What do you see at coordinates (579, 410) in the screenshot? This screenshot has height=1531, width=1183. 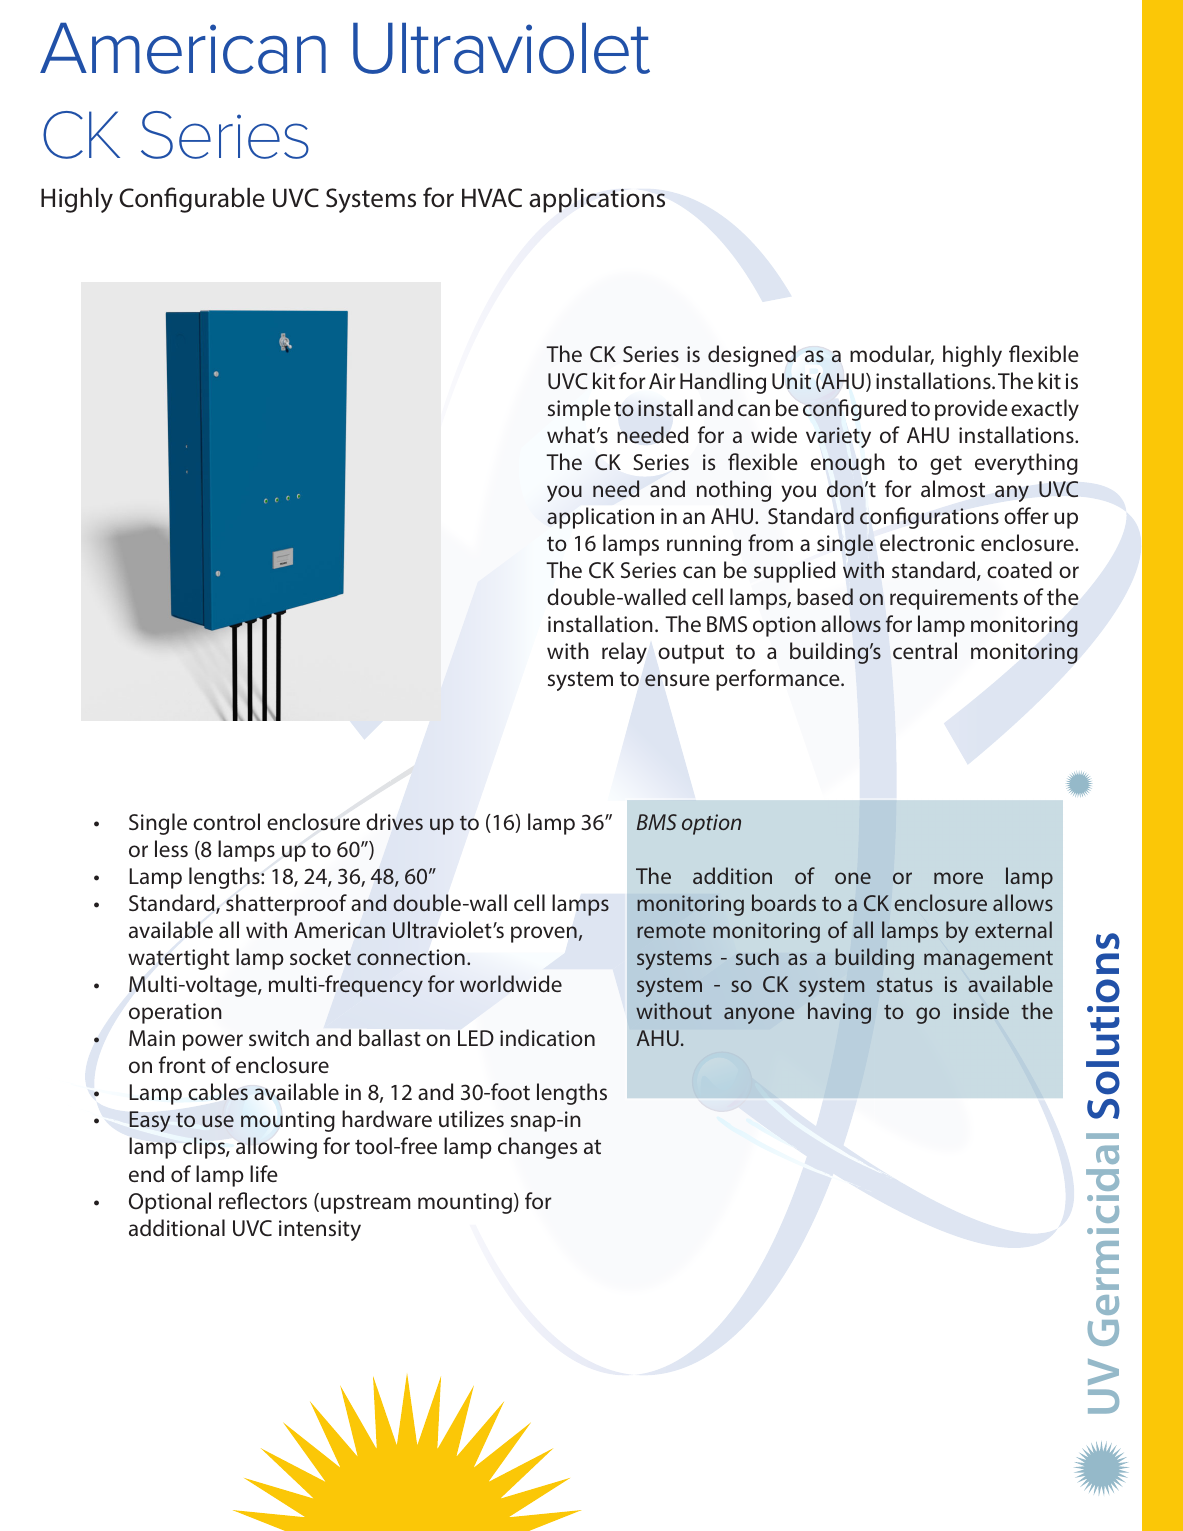 I see `simple` at bounding box center [579, 410].
